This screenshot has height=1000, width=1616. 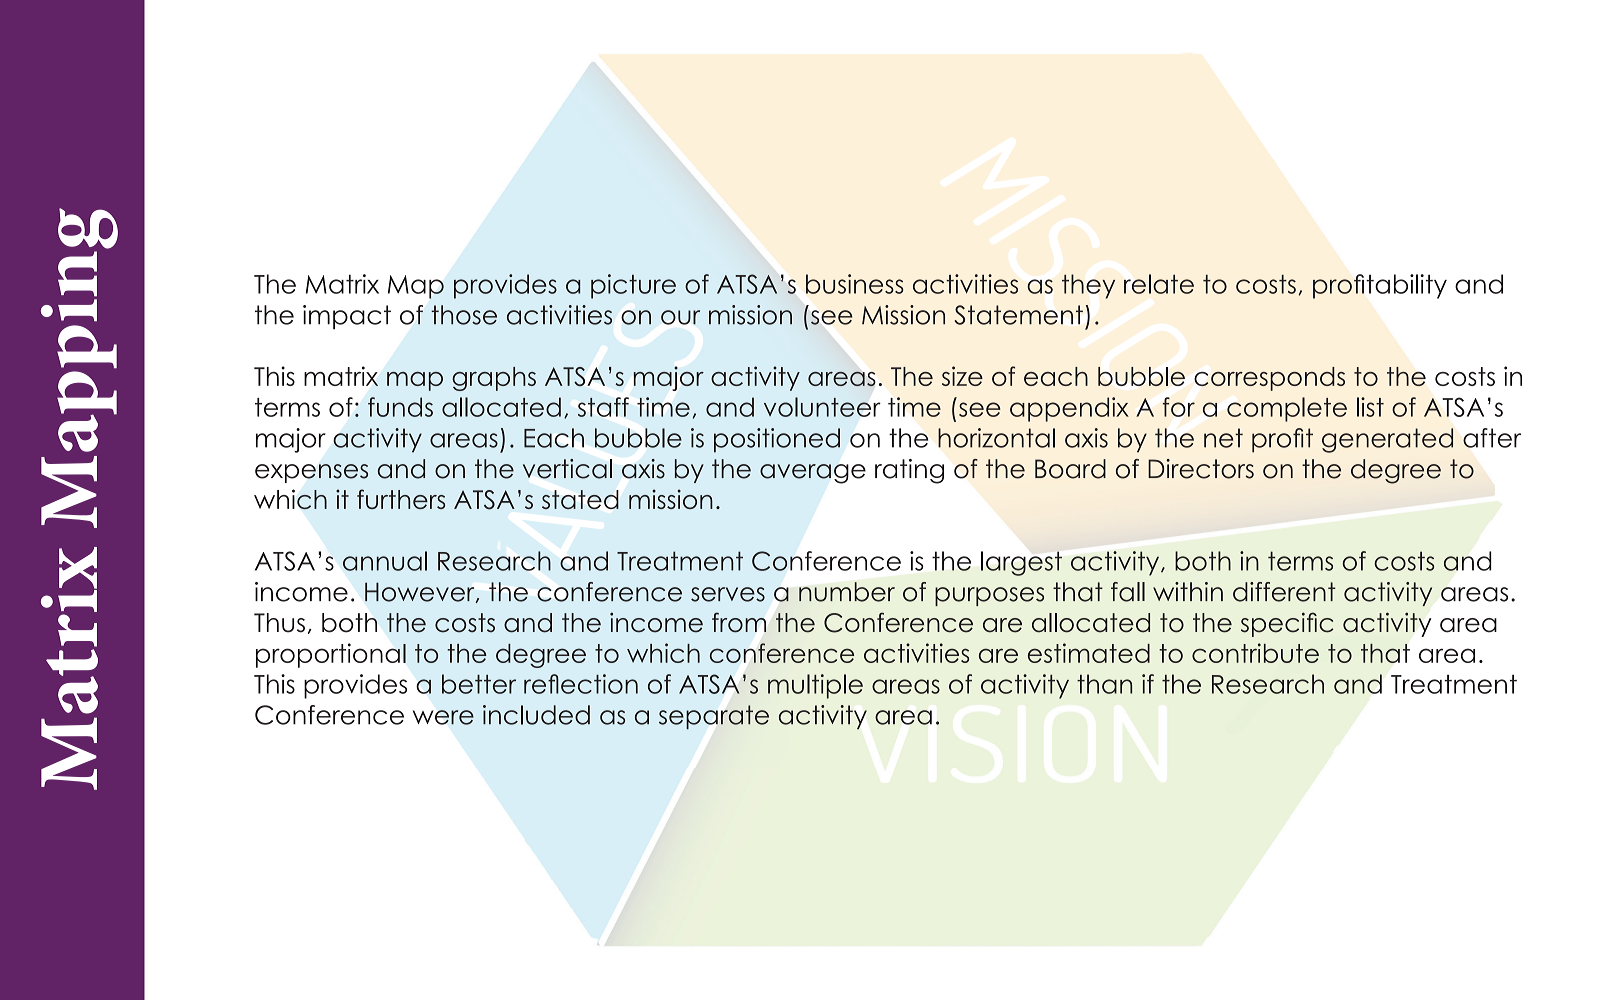 What do you see at coordinates (443, 717) in the screenshot?
I see `were` at bounding box center [443, 717].
